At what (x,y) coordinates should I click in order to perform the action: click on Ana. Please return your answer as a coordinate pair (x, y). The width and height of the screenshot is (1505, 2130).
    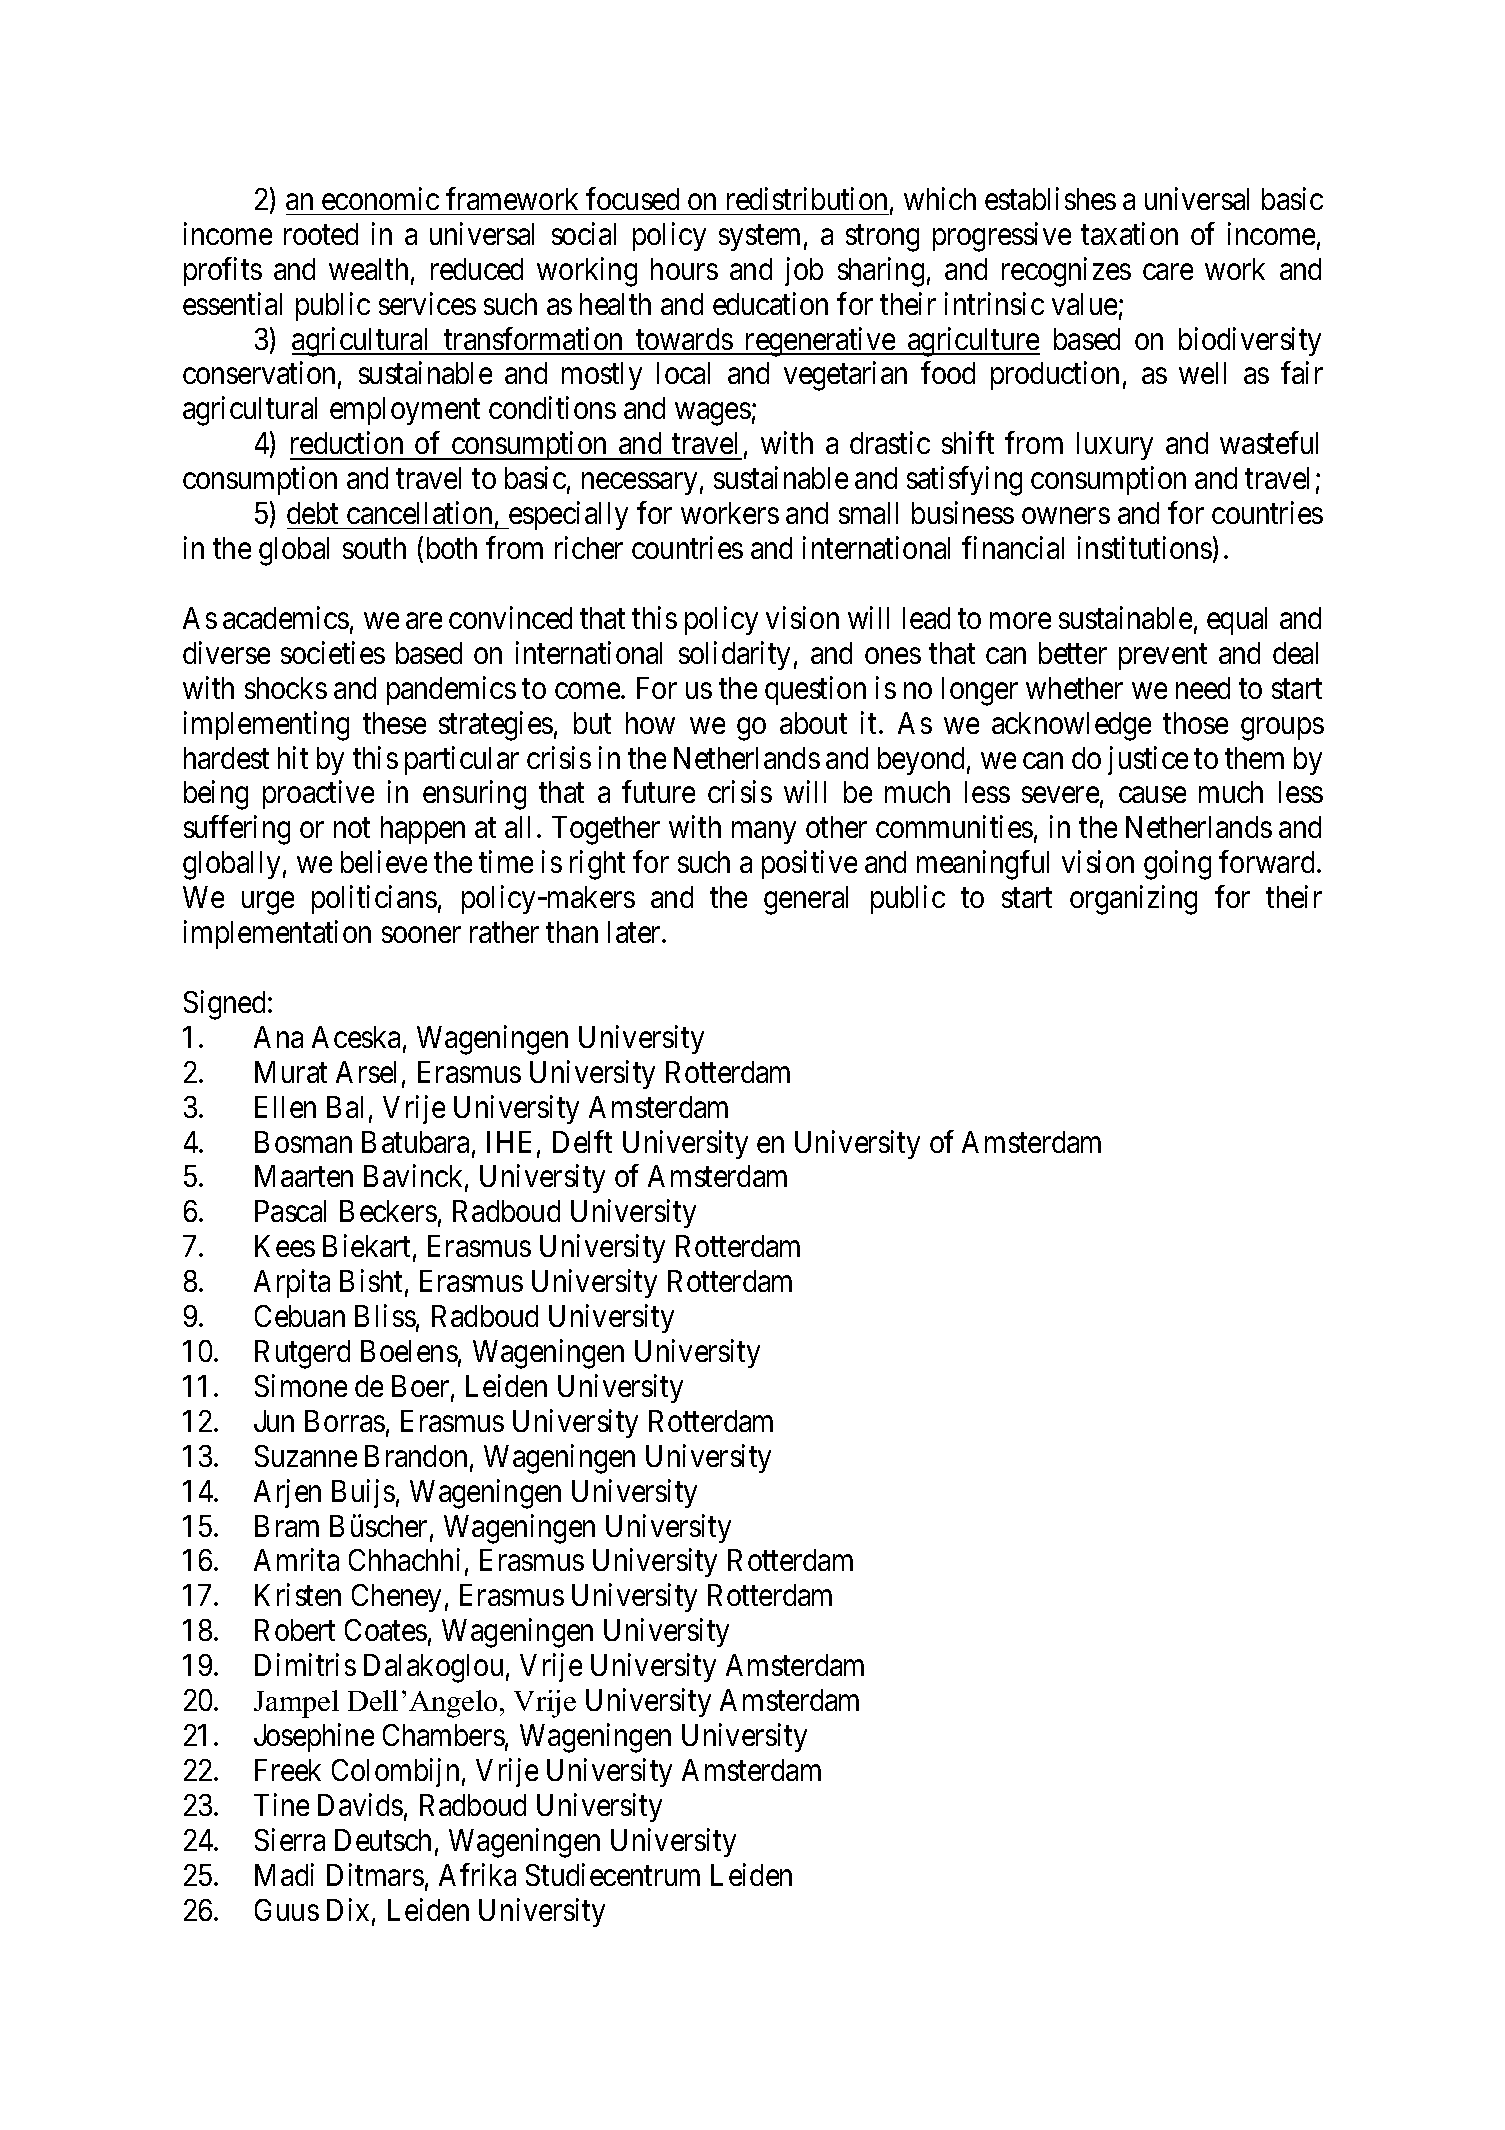
    Looking at the image, I should click on (278, 1037).
